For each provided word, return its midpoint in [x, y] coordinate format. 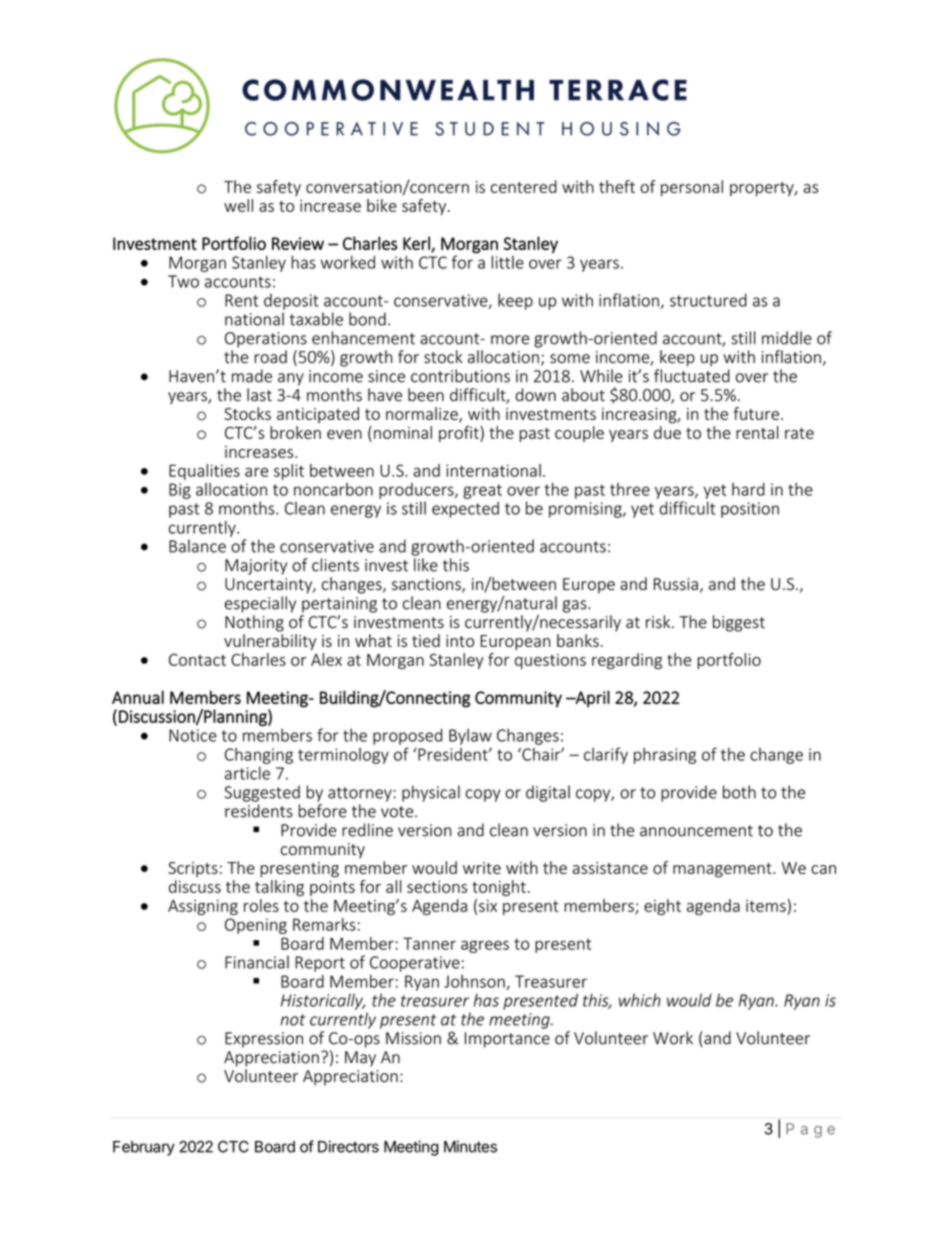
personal [692, 188]
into [460, 641]
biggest [739, 623]
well [238, 205]
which [640, 1000]
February [144, 1148]
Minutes [470, 1146]
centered [524, 186]
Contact [197, 659]
